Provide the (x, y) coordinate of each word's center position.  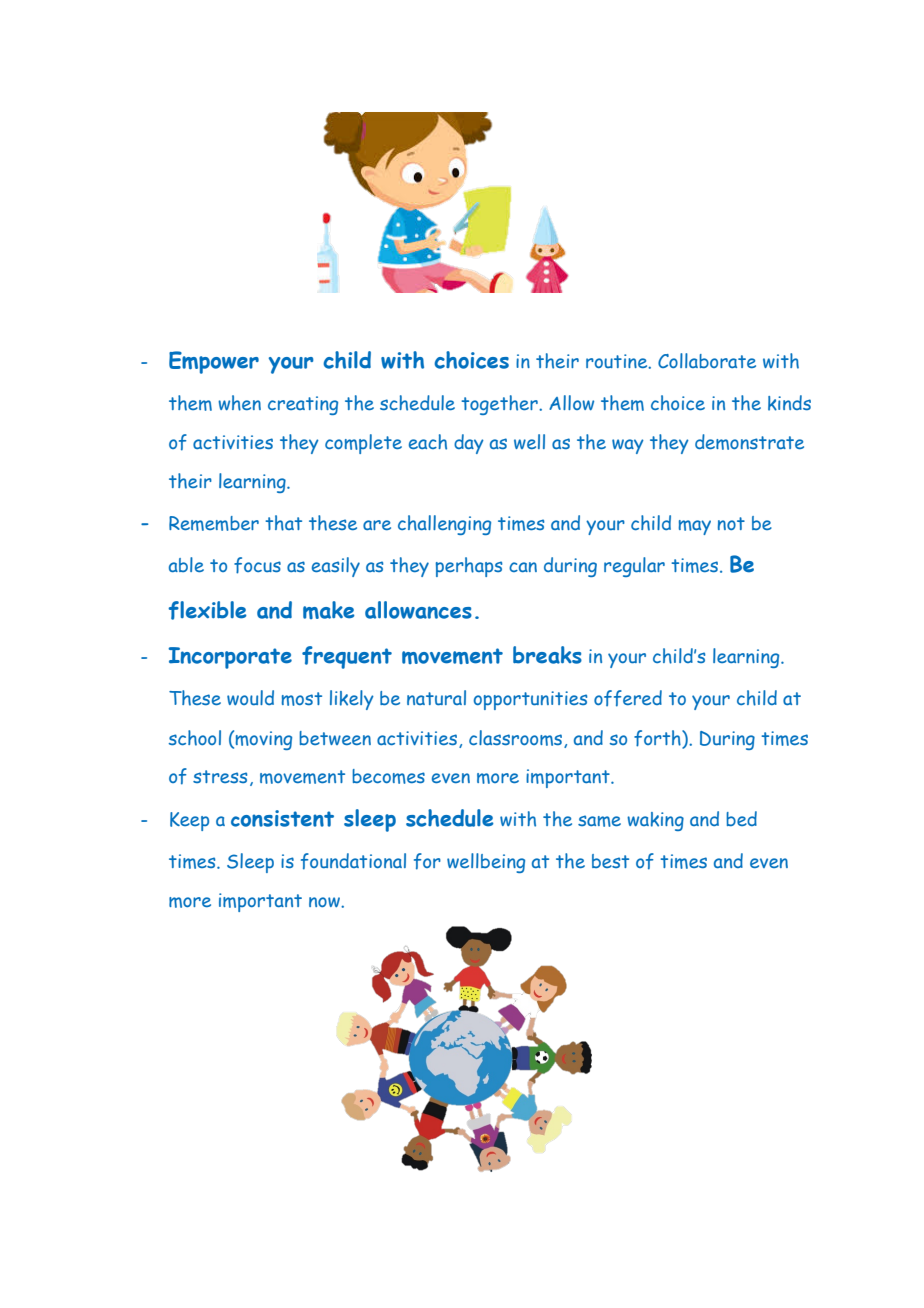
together (500, 405)
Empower (214, 362)
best (610, 861)
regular (634, 567)
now (325, 902)
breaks (547, 655)
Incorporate (230, 658)
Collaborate (707, 360)
